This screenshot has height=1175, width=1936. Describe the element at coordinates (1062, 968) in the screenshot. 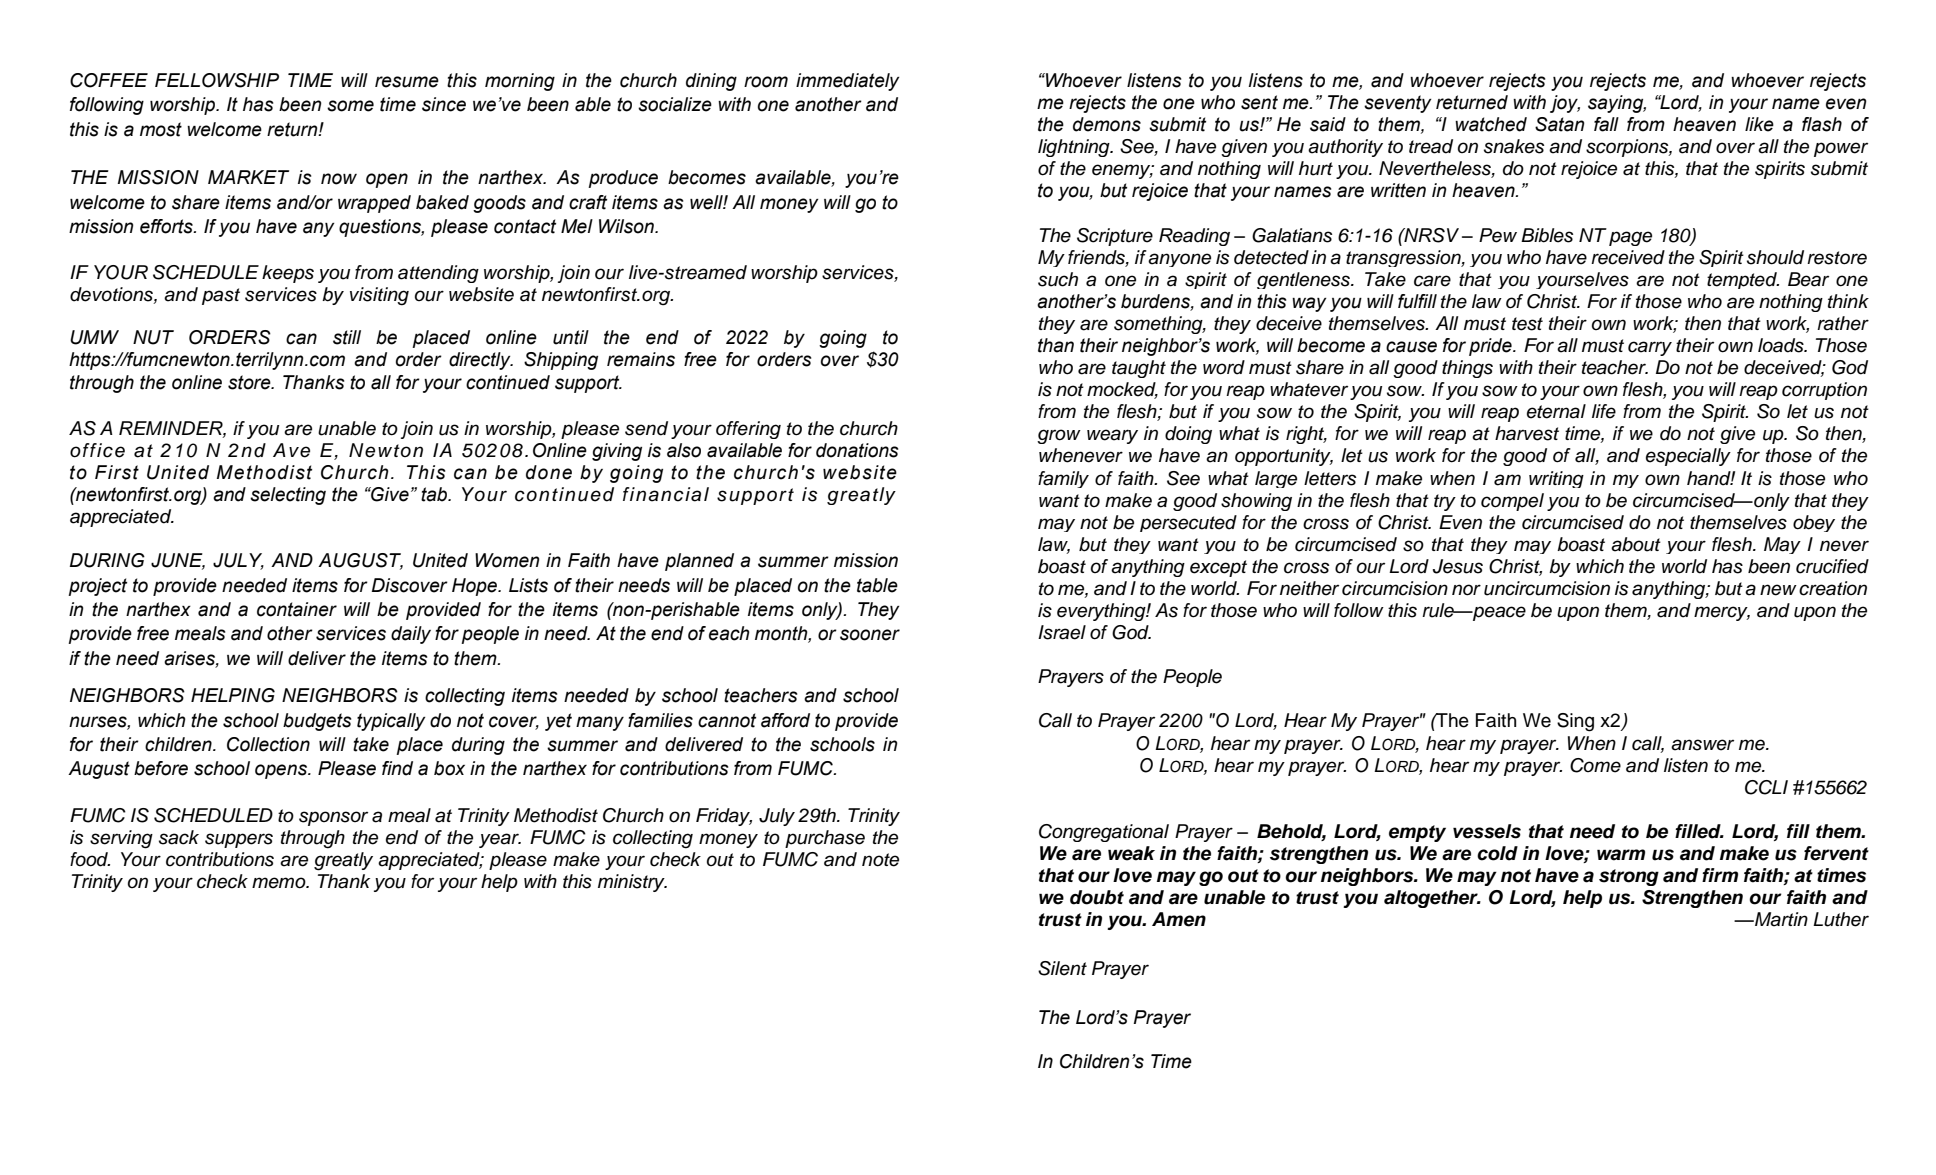

I see `Silent` at that location.
